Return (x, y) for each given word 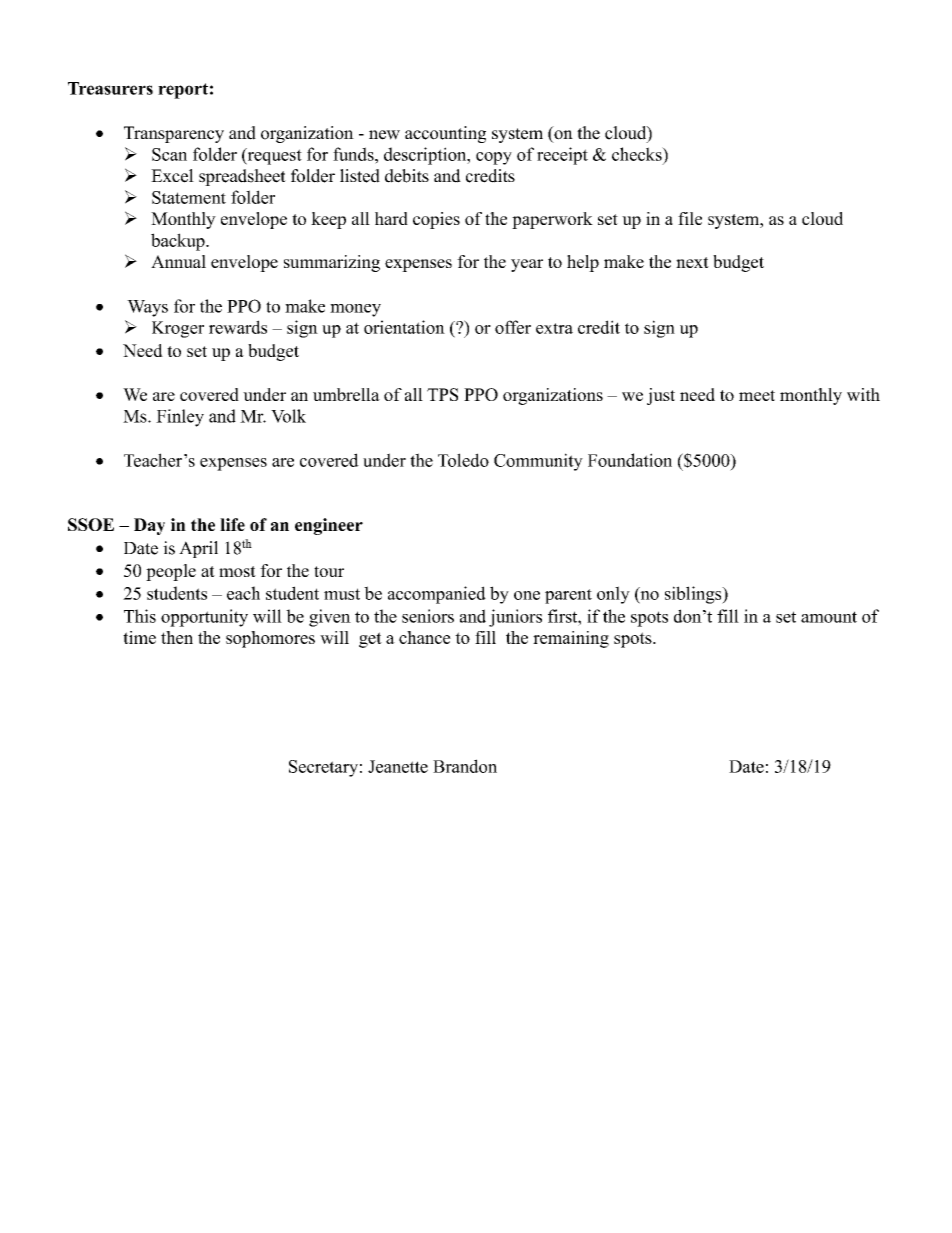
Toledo (463, 460)
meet (757, 395)
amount (829, 617)
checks (638, 154)
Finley (180, 418)
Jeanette (398, 766)
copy (494, 158)
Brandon (465, 766)
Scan (169, 154)
